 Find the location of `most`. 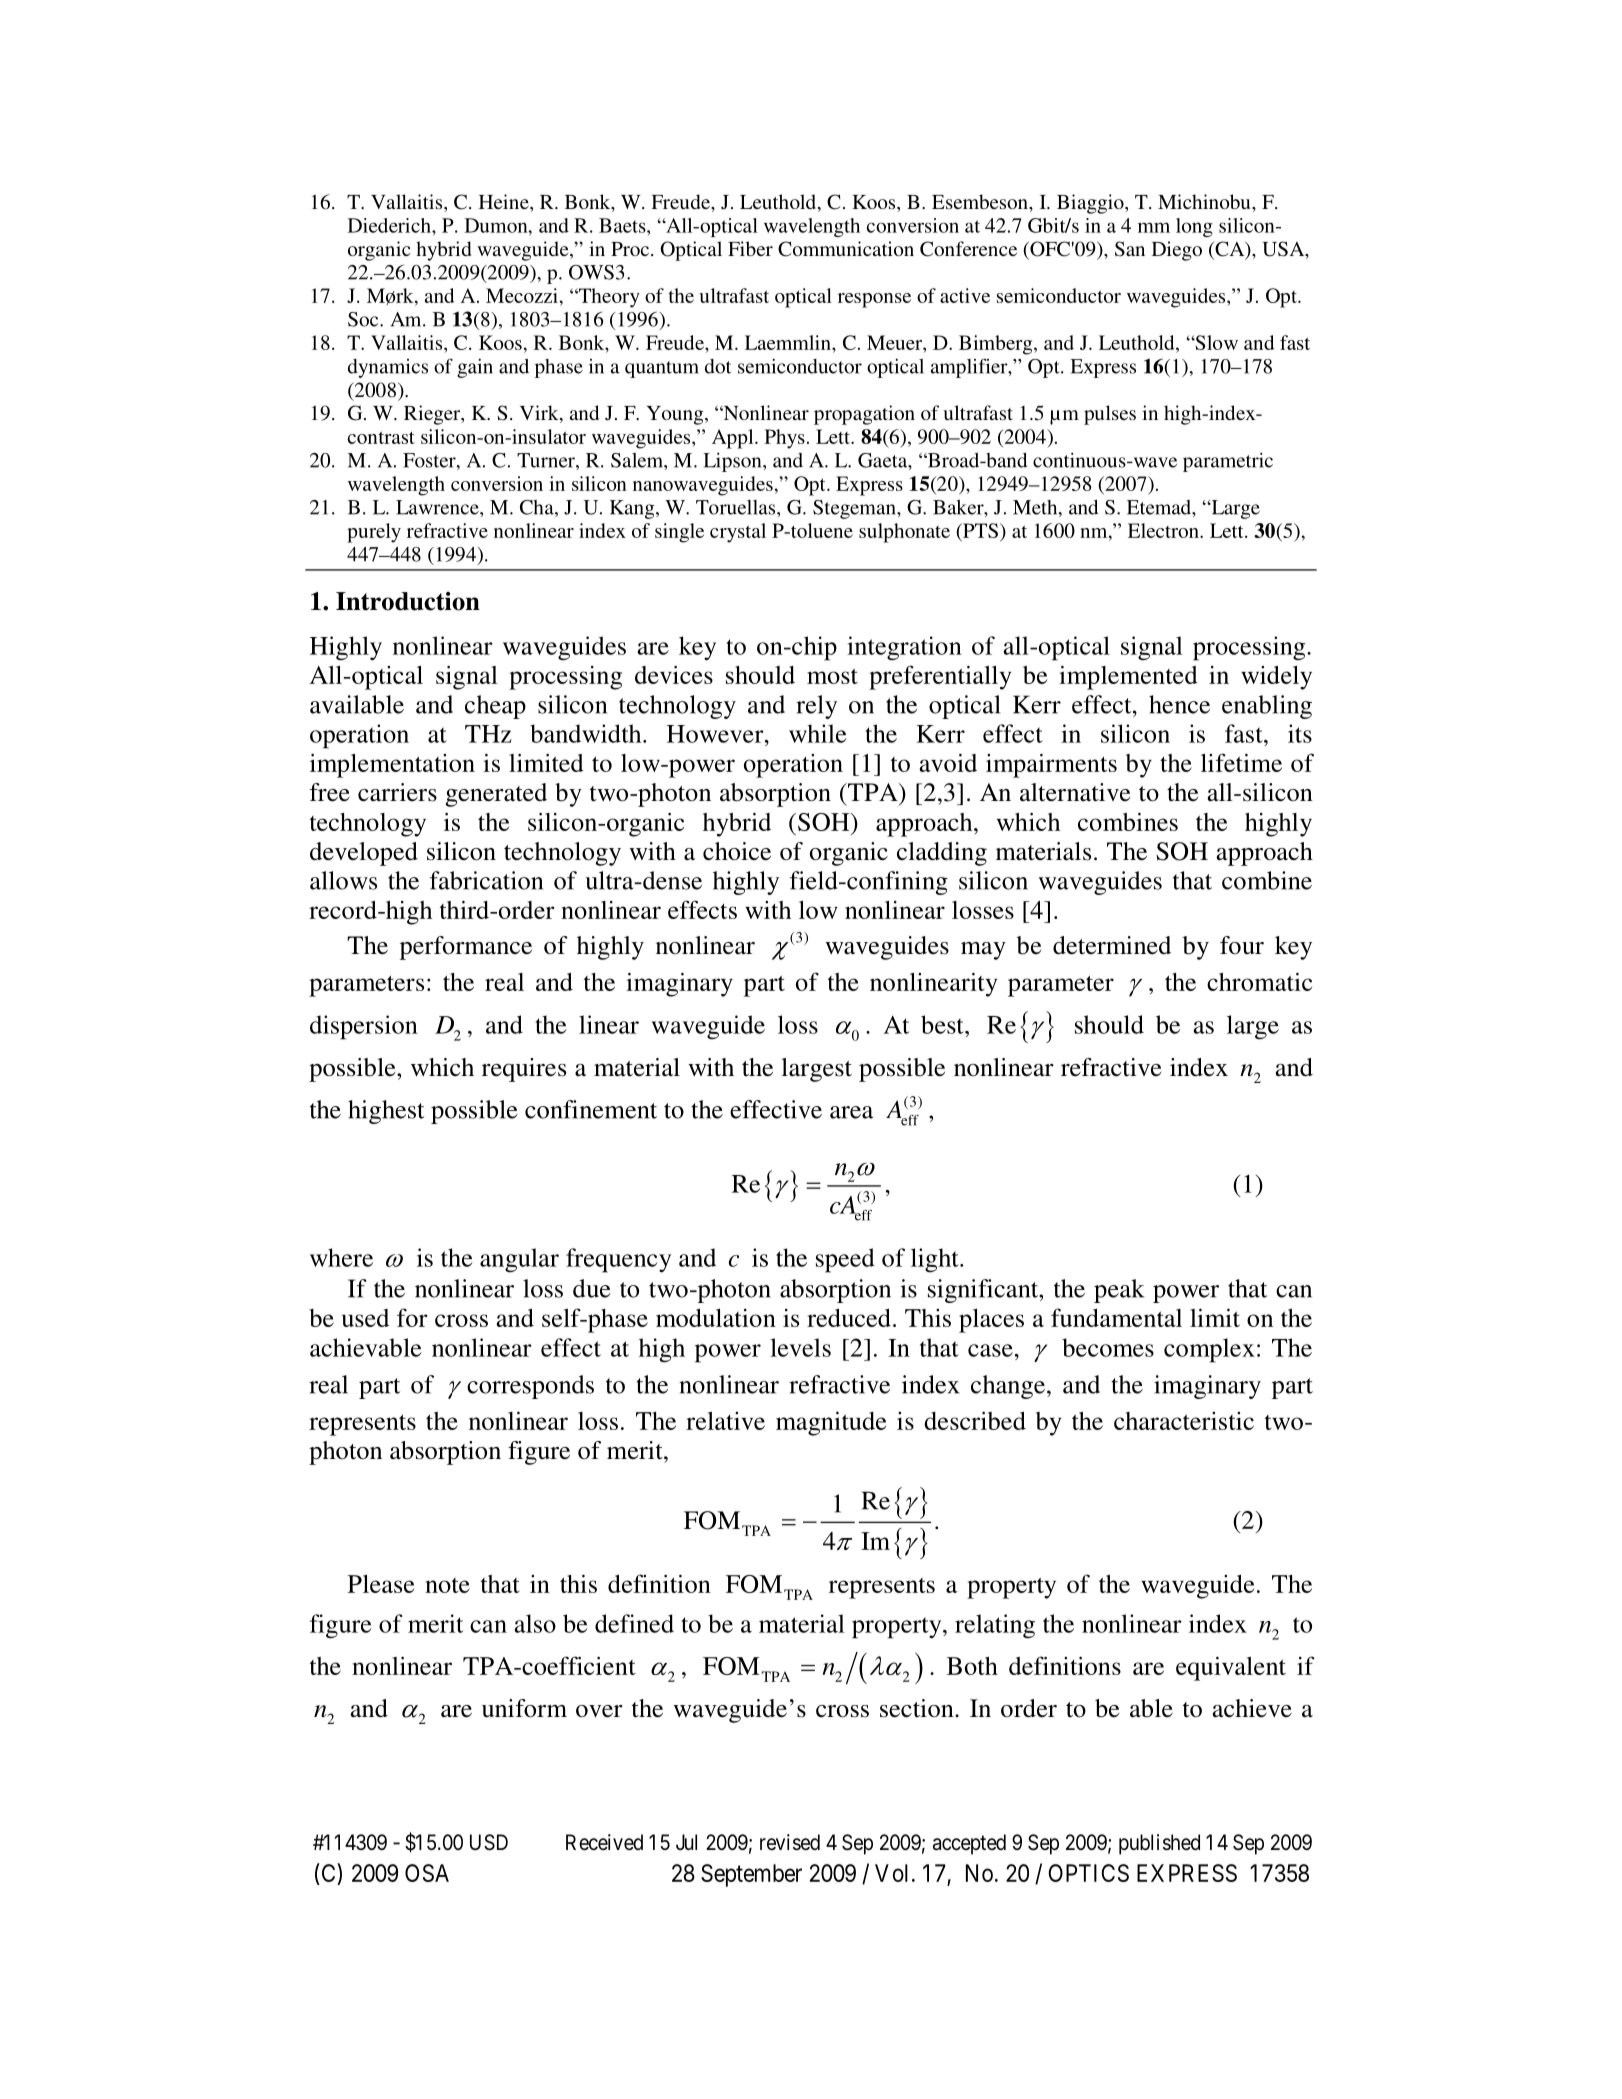

most is located at coordinates (832, 676).
